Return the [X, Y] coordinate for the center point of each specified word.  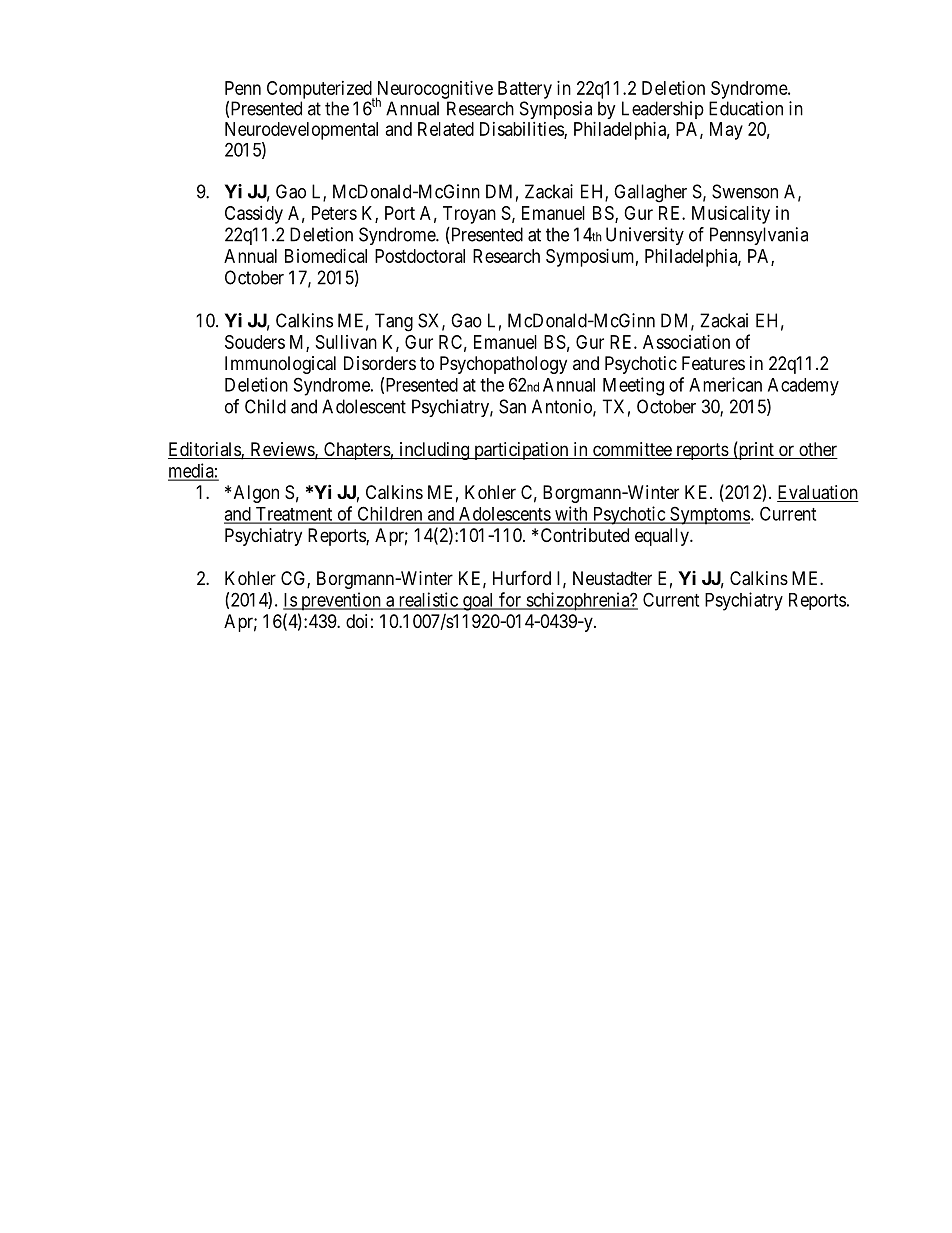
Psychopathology [503, 365]
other [817, 450]
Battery [525, 90]
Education [746, 108]
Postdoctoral [420, 256]
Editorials [205, 450]
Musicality [731, 215]
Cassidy [254, 215]
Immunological [280, 365]
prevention [341, 601]
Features [713, 363]
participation [521, 451]
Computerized [320, 91]
